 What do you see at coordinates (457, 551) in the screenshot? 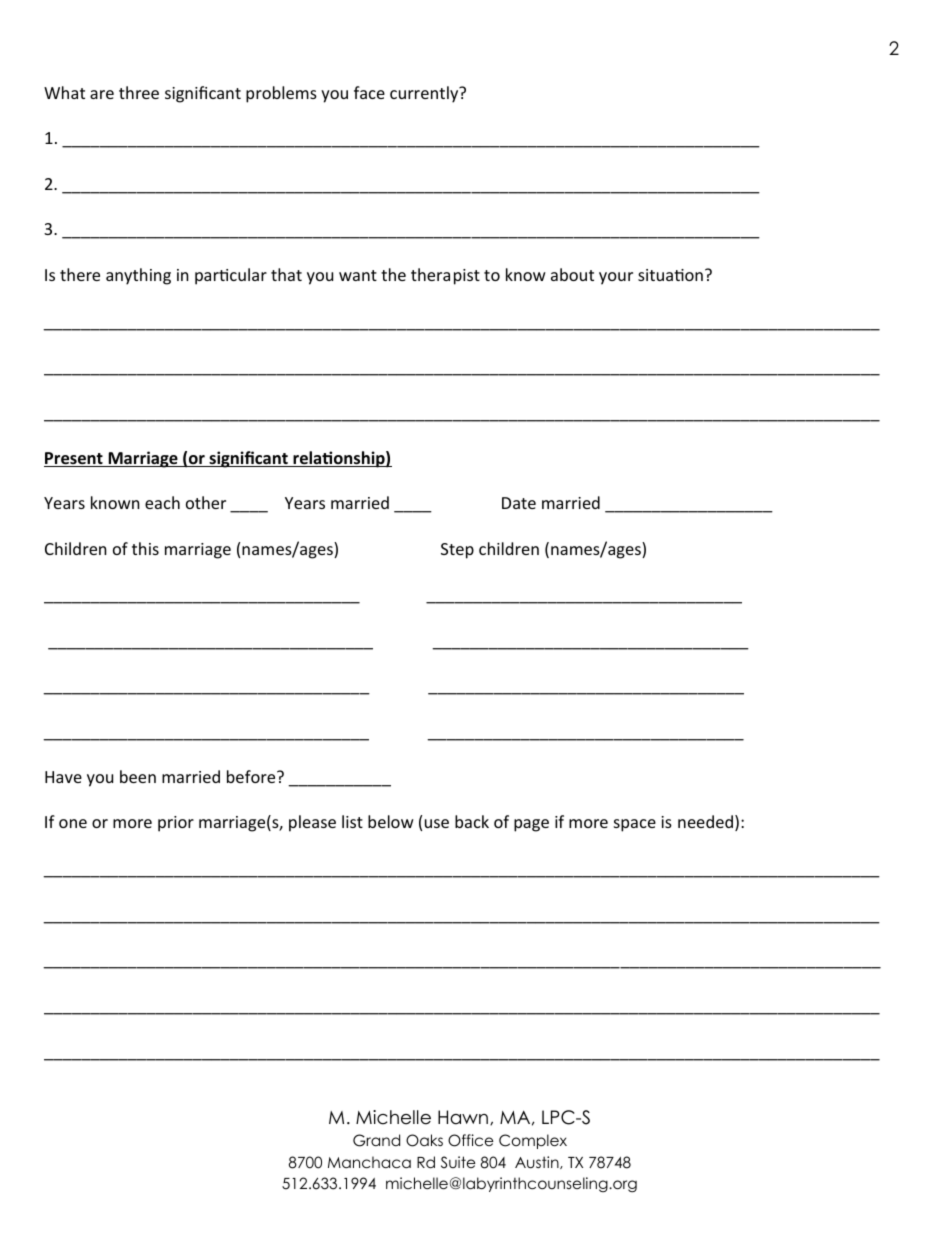
I see `Step` at bounding box center [457, 551].
